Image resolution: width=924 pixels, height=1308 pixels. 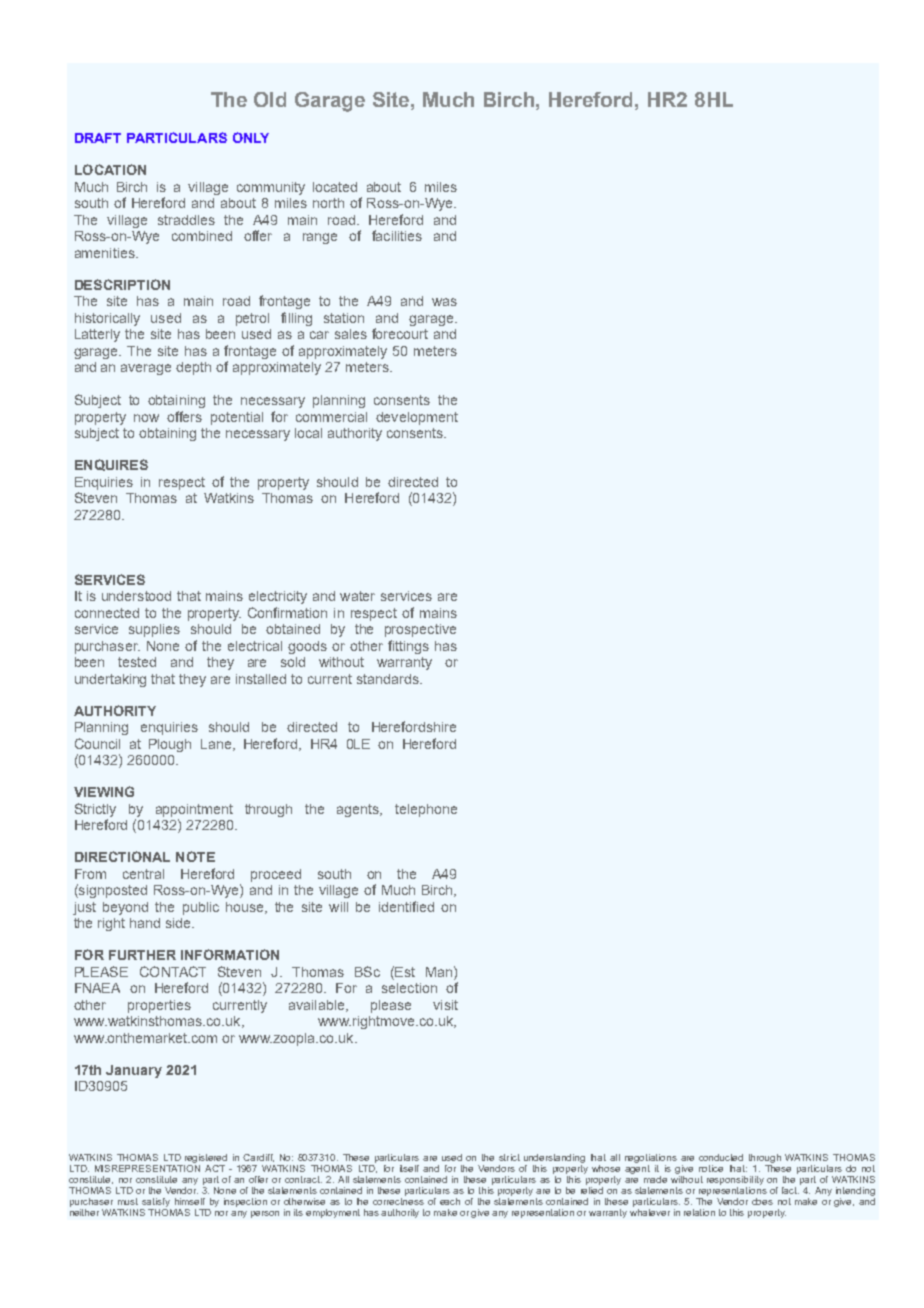 What do you see at coordinates (190, 1201) in the screenshot?
I see `himself` at bounding box center [190, 1201].
